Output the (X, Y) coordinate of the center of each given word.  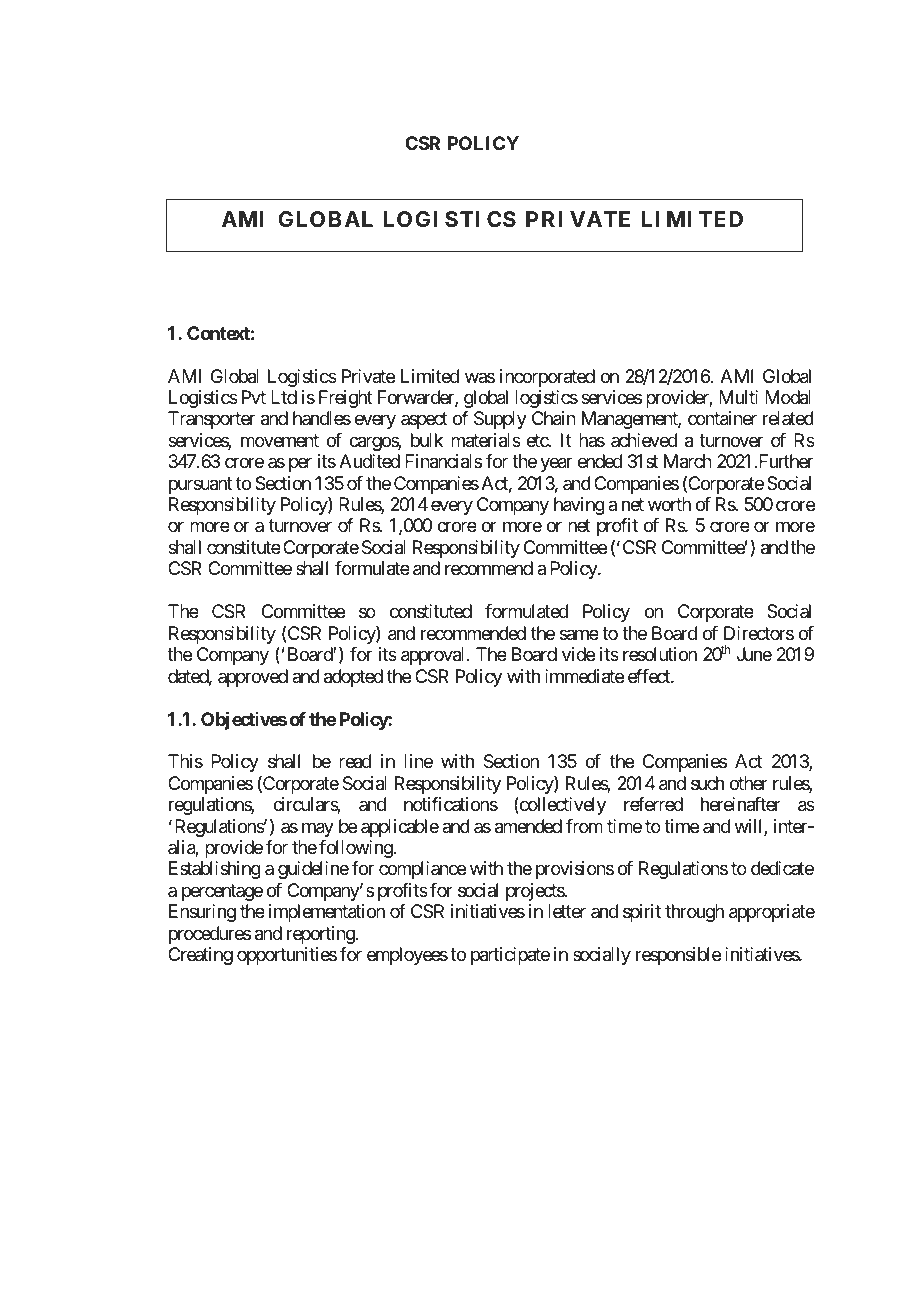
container (722, 418)
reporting (321, 935)
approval (434, 656)
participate (510, 956)
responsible (678, 956)
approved (253, 678)
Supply (500, 420)
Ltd (284, 397)
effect (650, 676)
